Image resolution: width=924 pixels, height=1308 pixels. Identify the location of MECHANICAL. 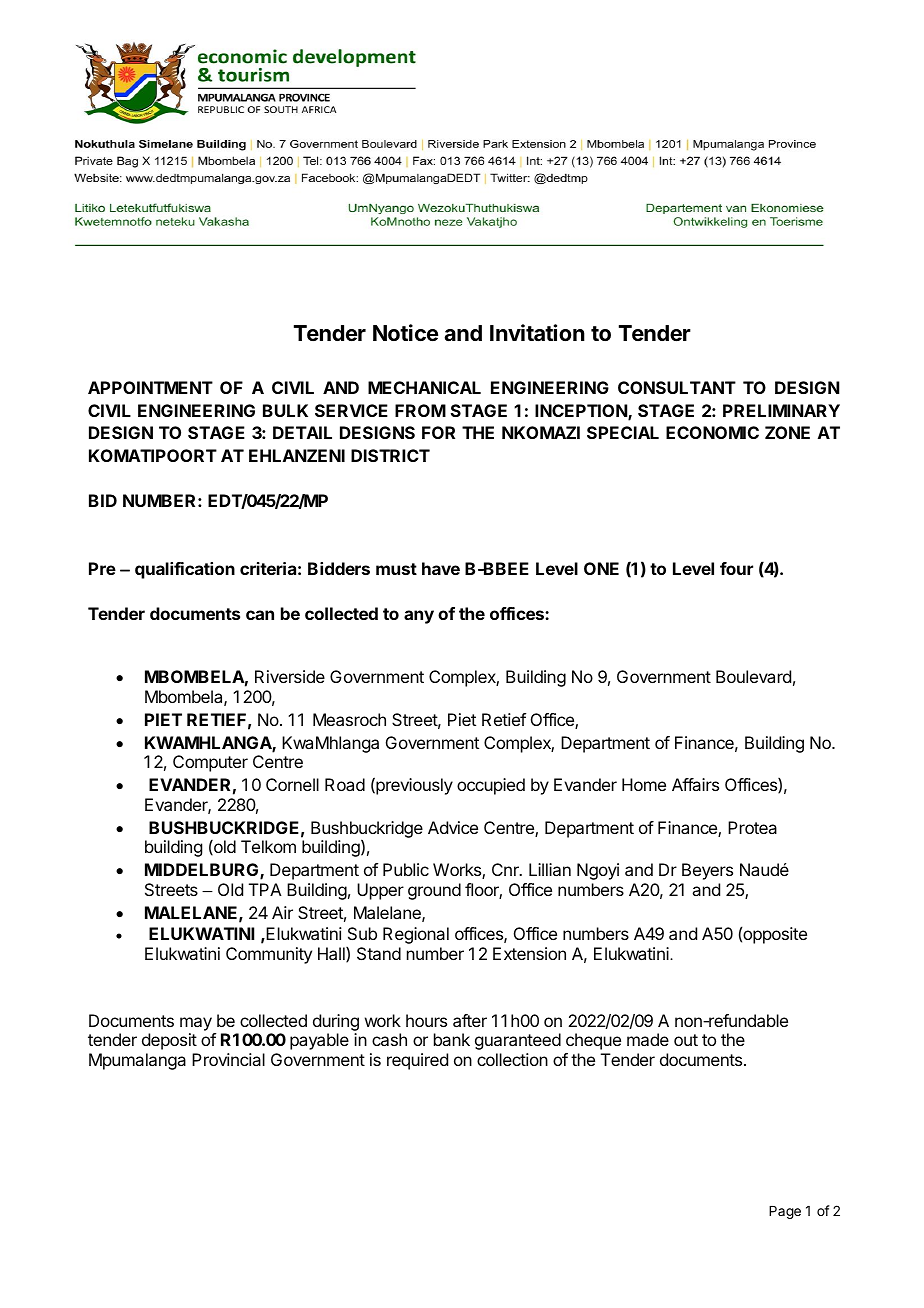
(424, 387).
